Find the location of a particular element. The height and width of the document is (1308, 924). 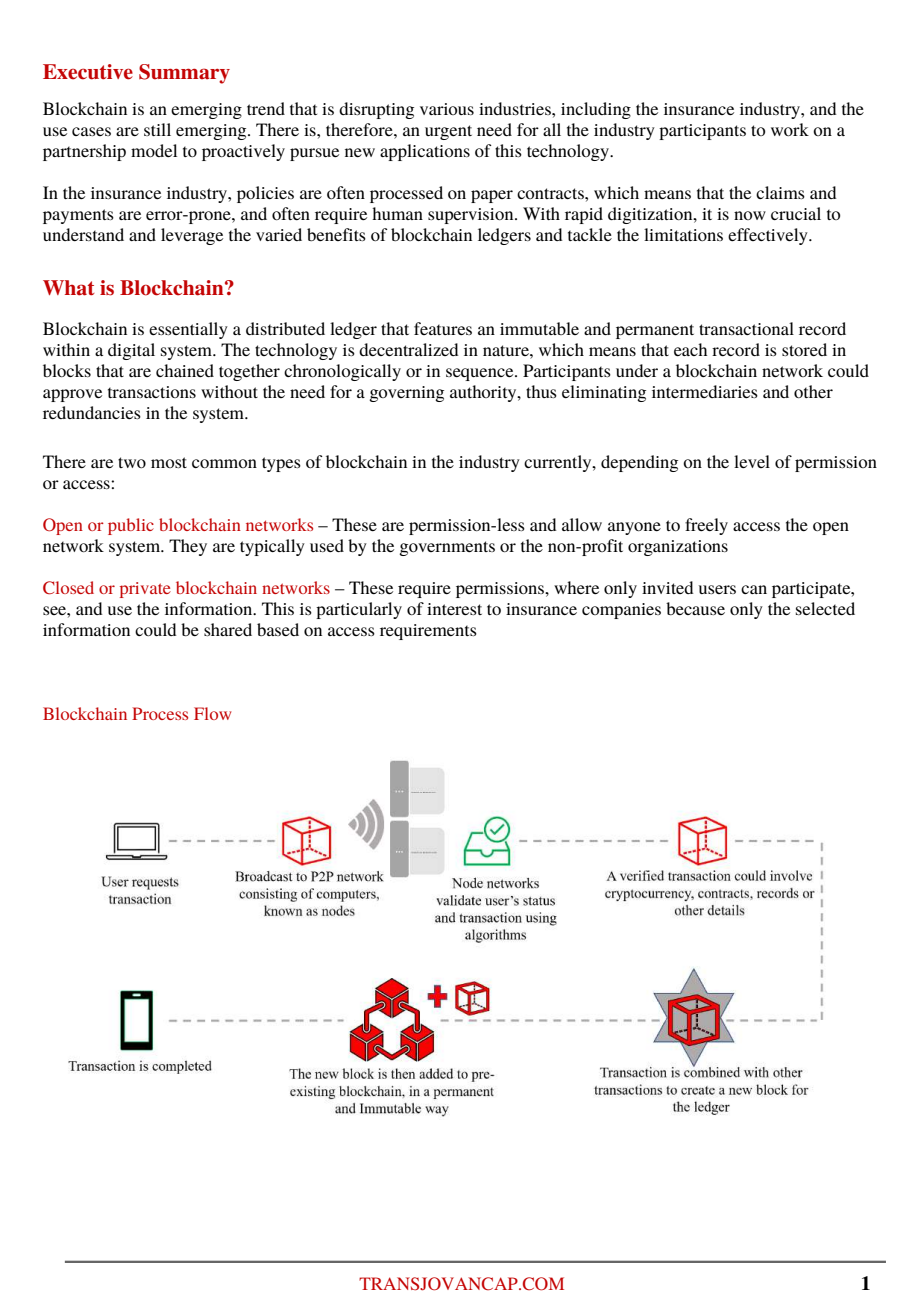

most is located at coordinates (169, 462).
